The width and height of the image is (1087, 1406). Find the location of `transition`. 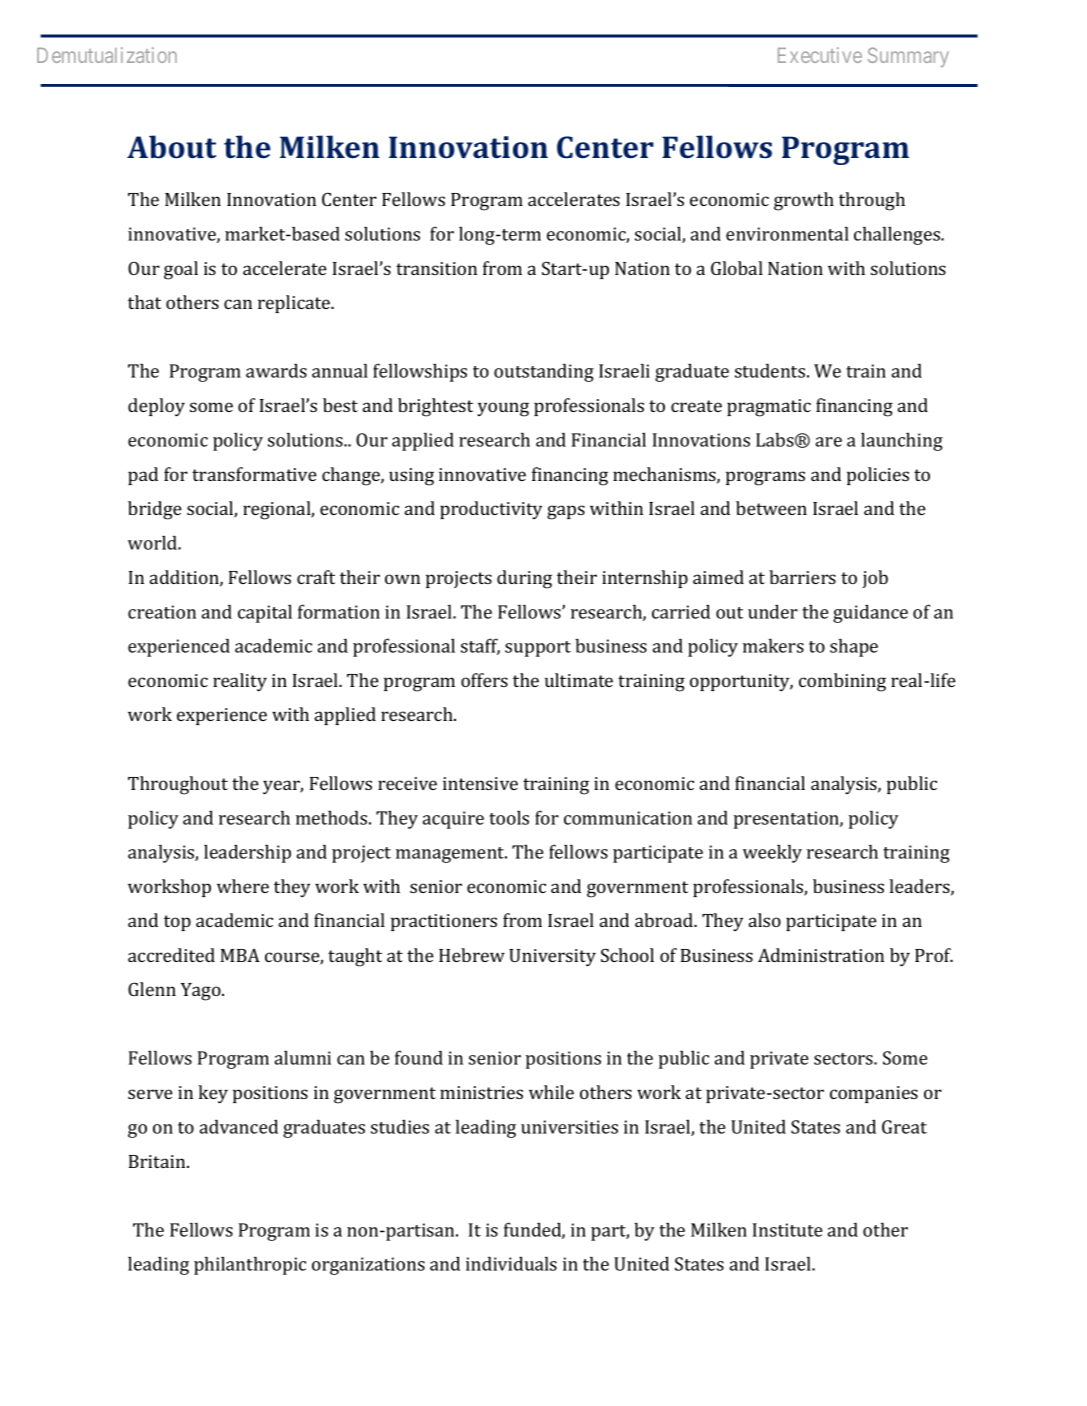

transition is located at coordinates (436, 268).
